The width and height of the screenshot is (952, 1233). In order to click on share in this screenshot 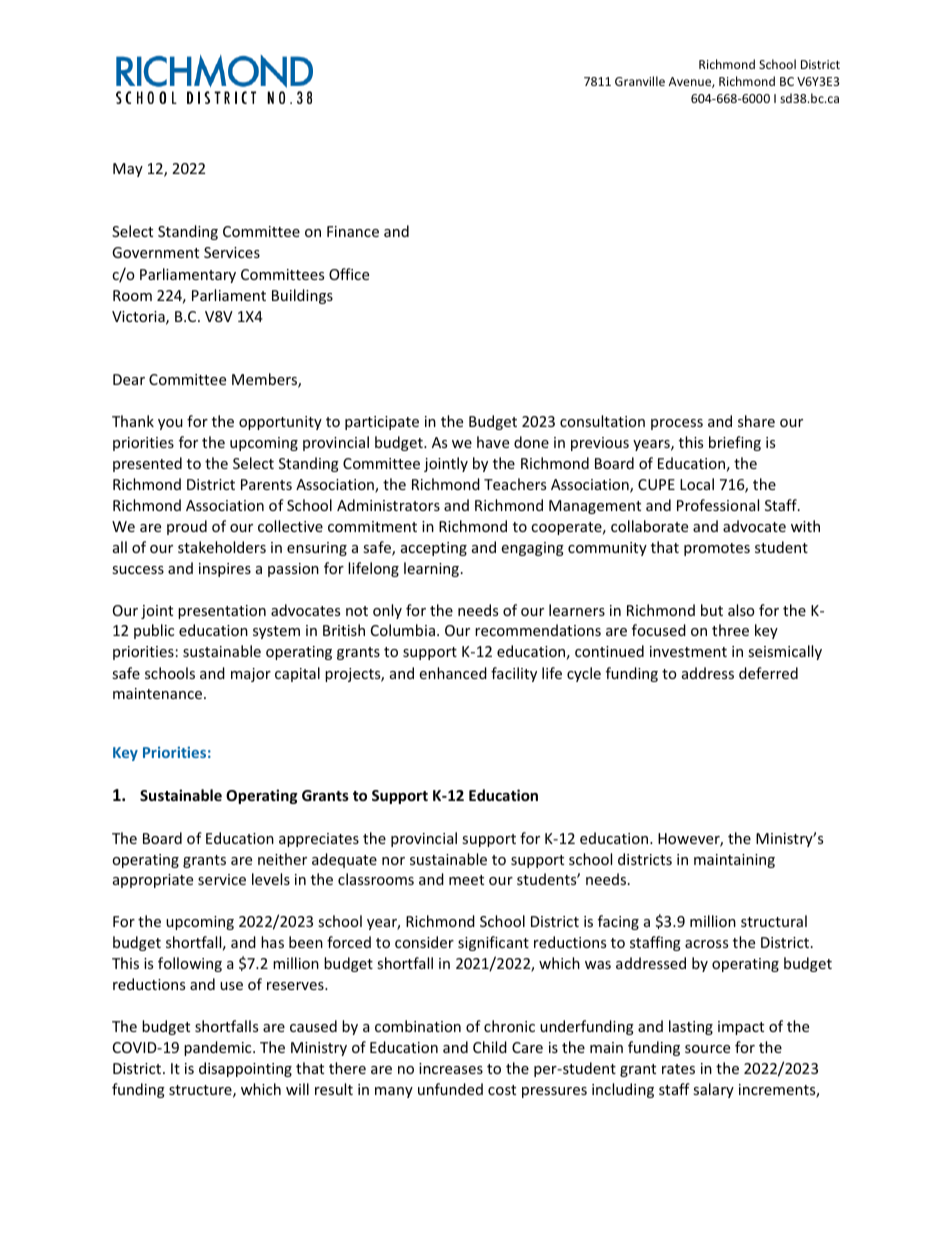, I will do `click(756, 421)`.
